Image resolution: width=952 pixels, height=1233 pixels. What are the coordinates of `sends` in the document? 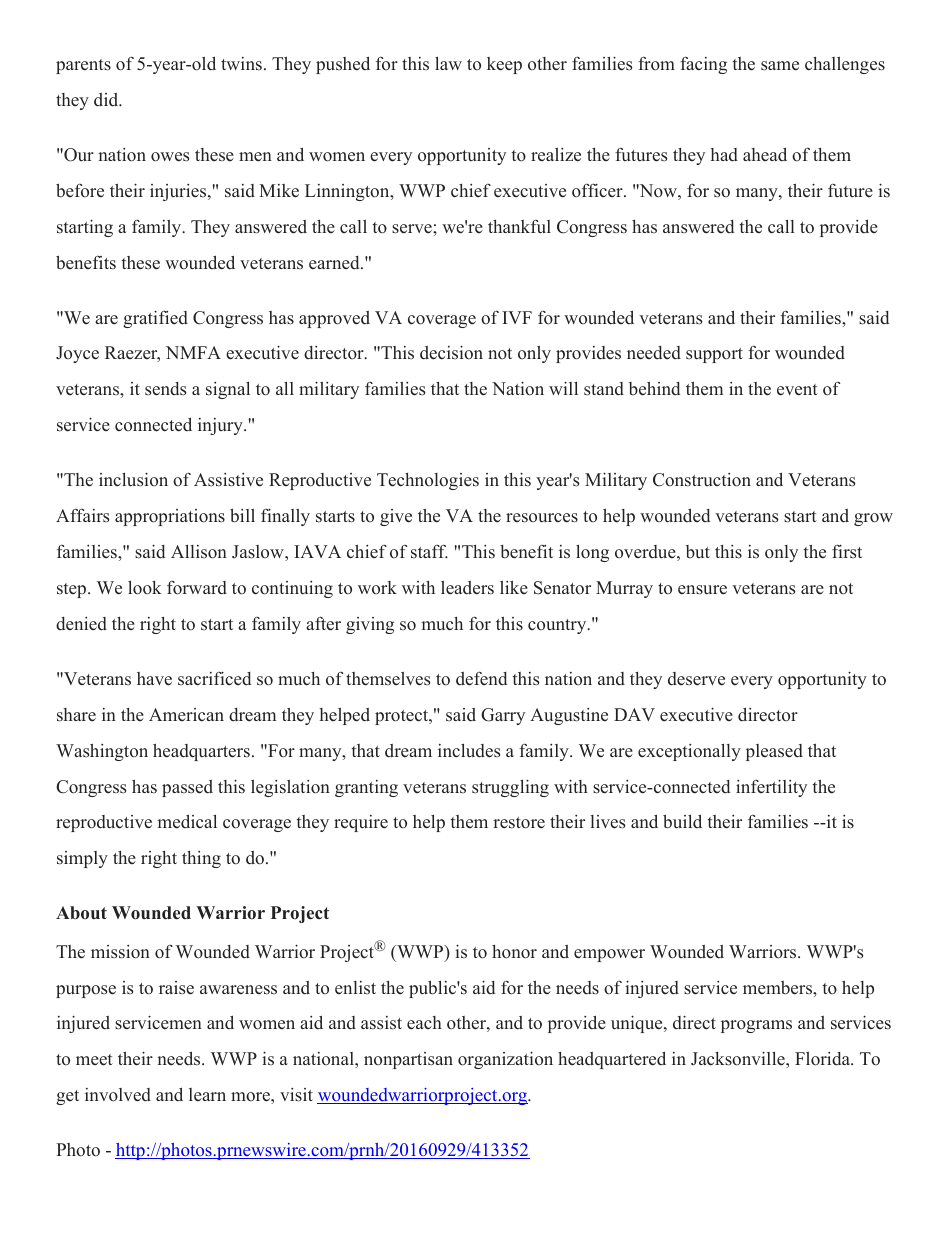 It's located at (165, 389).
